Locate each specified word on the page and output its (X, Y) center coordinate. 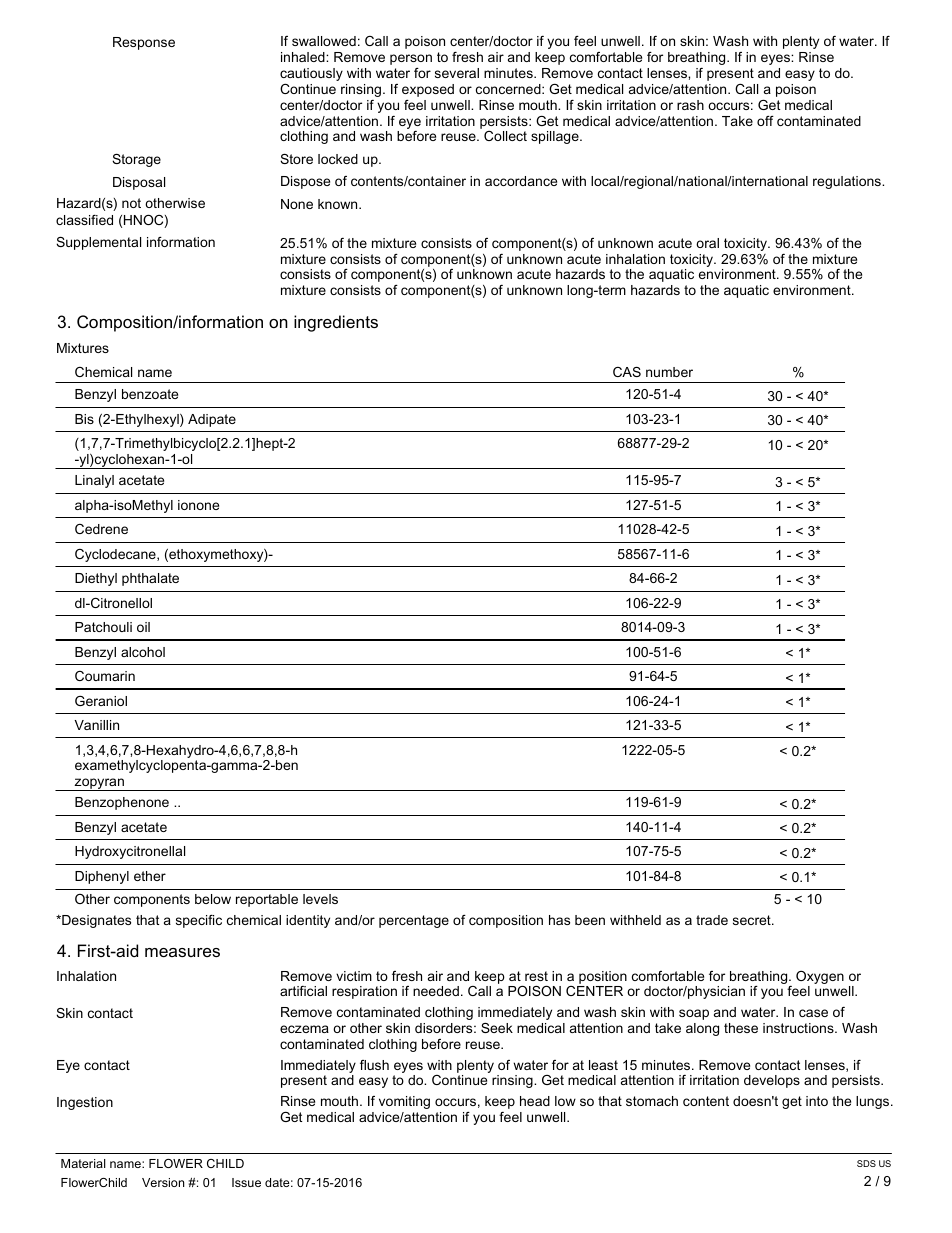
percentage (414, 921)
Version (163, 1182)
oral (707, 243)
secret (753, 920)
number (669, 372)
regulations (848, 182)
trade (712, 920)
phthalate (150, 579)
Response (144, 43)
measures (182, 952)
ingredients (336, 323)
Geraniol (101, 701)
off (765, 121)
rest (536, 976)
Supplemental (98, 243)
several (457, 73)
